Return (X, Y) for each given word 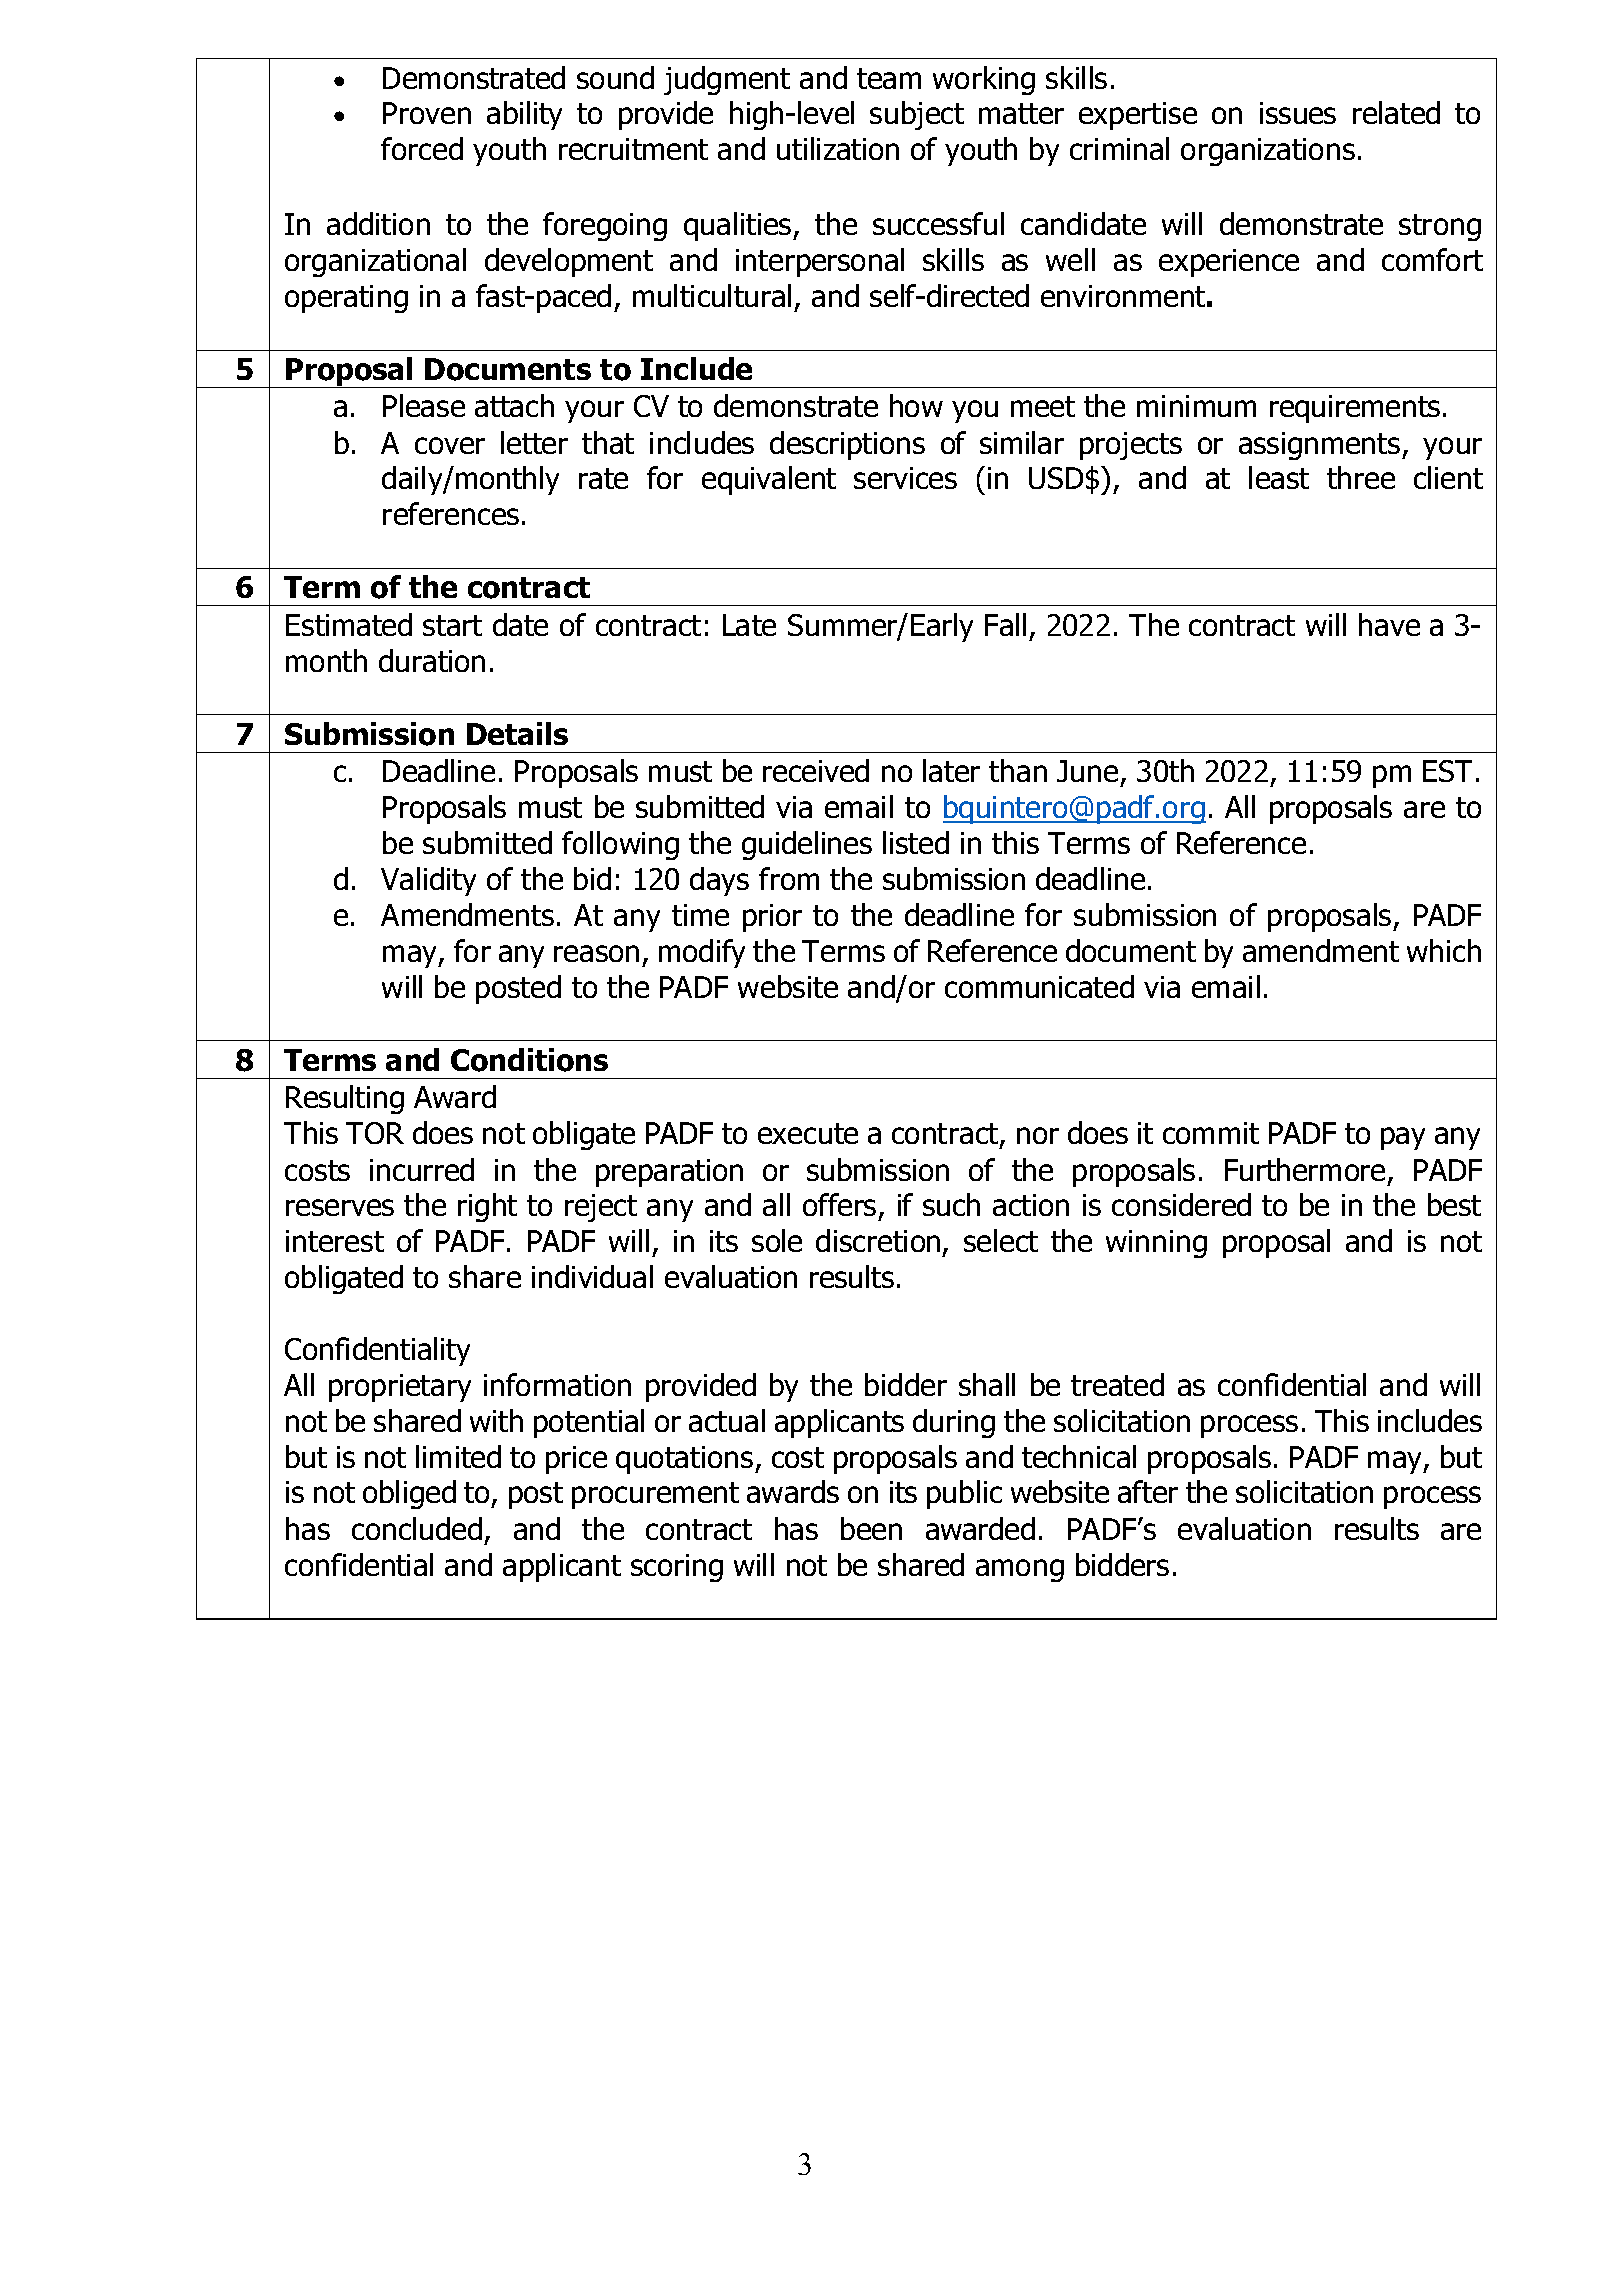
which (1444, 950)
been (871, 1528)
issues (1298, 113)
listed (916, 842)
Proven (427, 113)
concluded (417, 1528)
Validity (428, 881)
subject (917, 115)
